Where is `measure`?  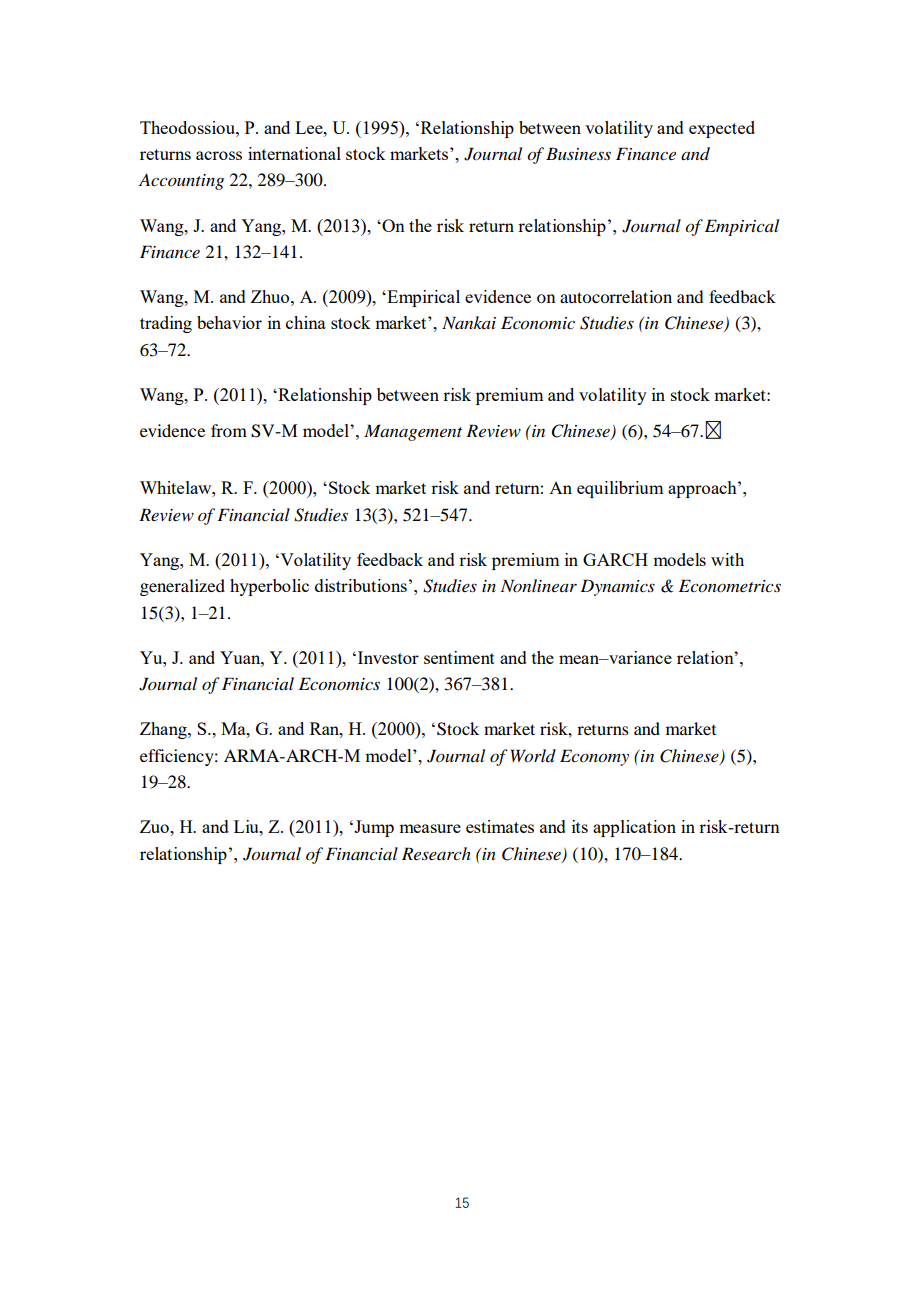 measure is located at coordinates (430, 828).
